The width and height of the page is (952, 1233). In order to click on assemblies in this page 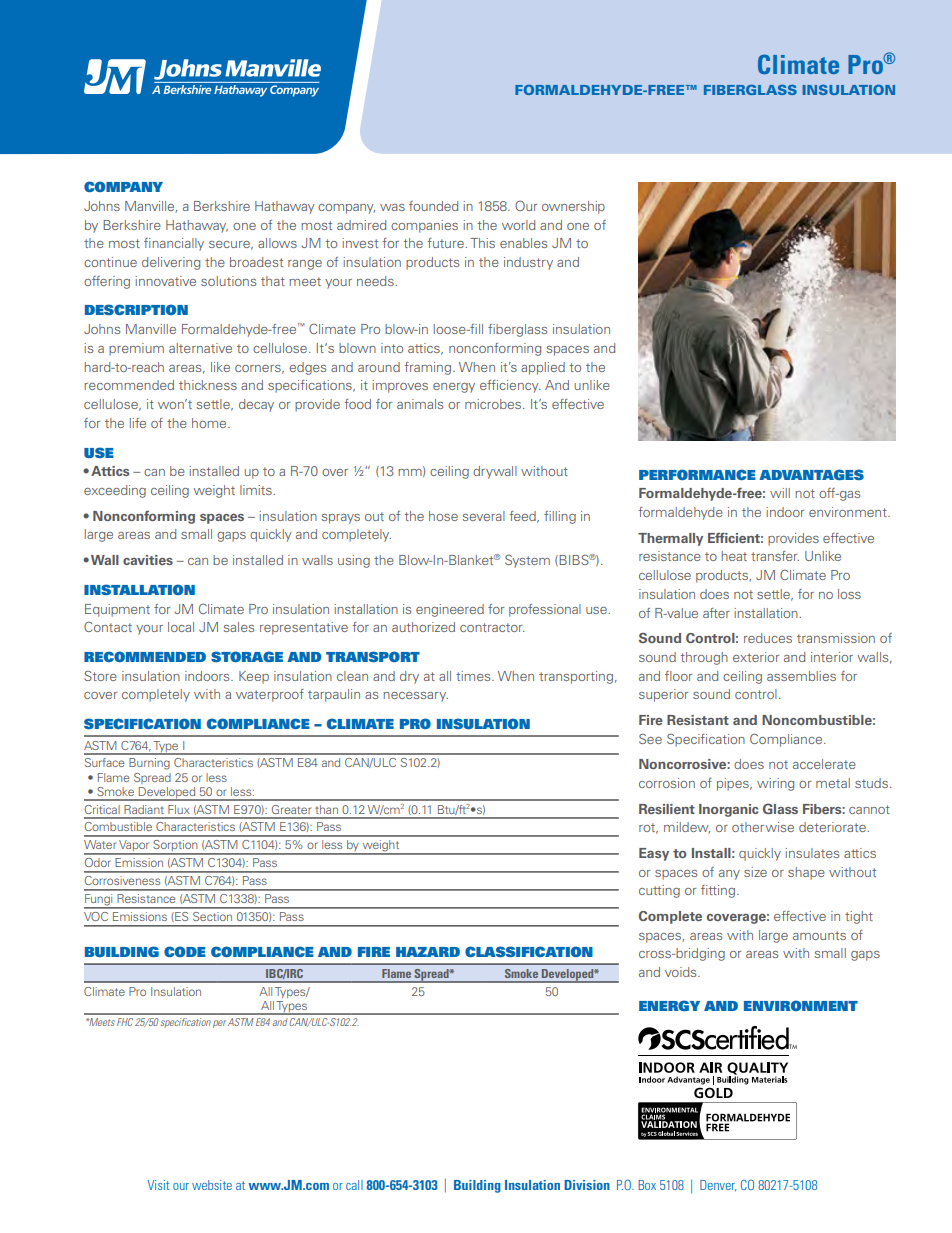, I will do `click(801, 676)`.
